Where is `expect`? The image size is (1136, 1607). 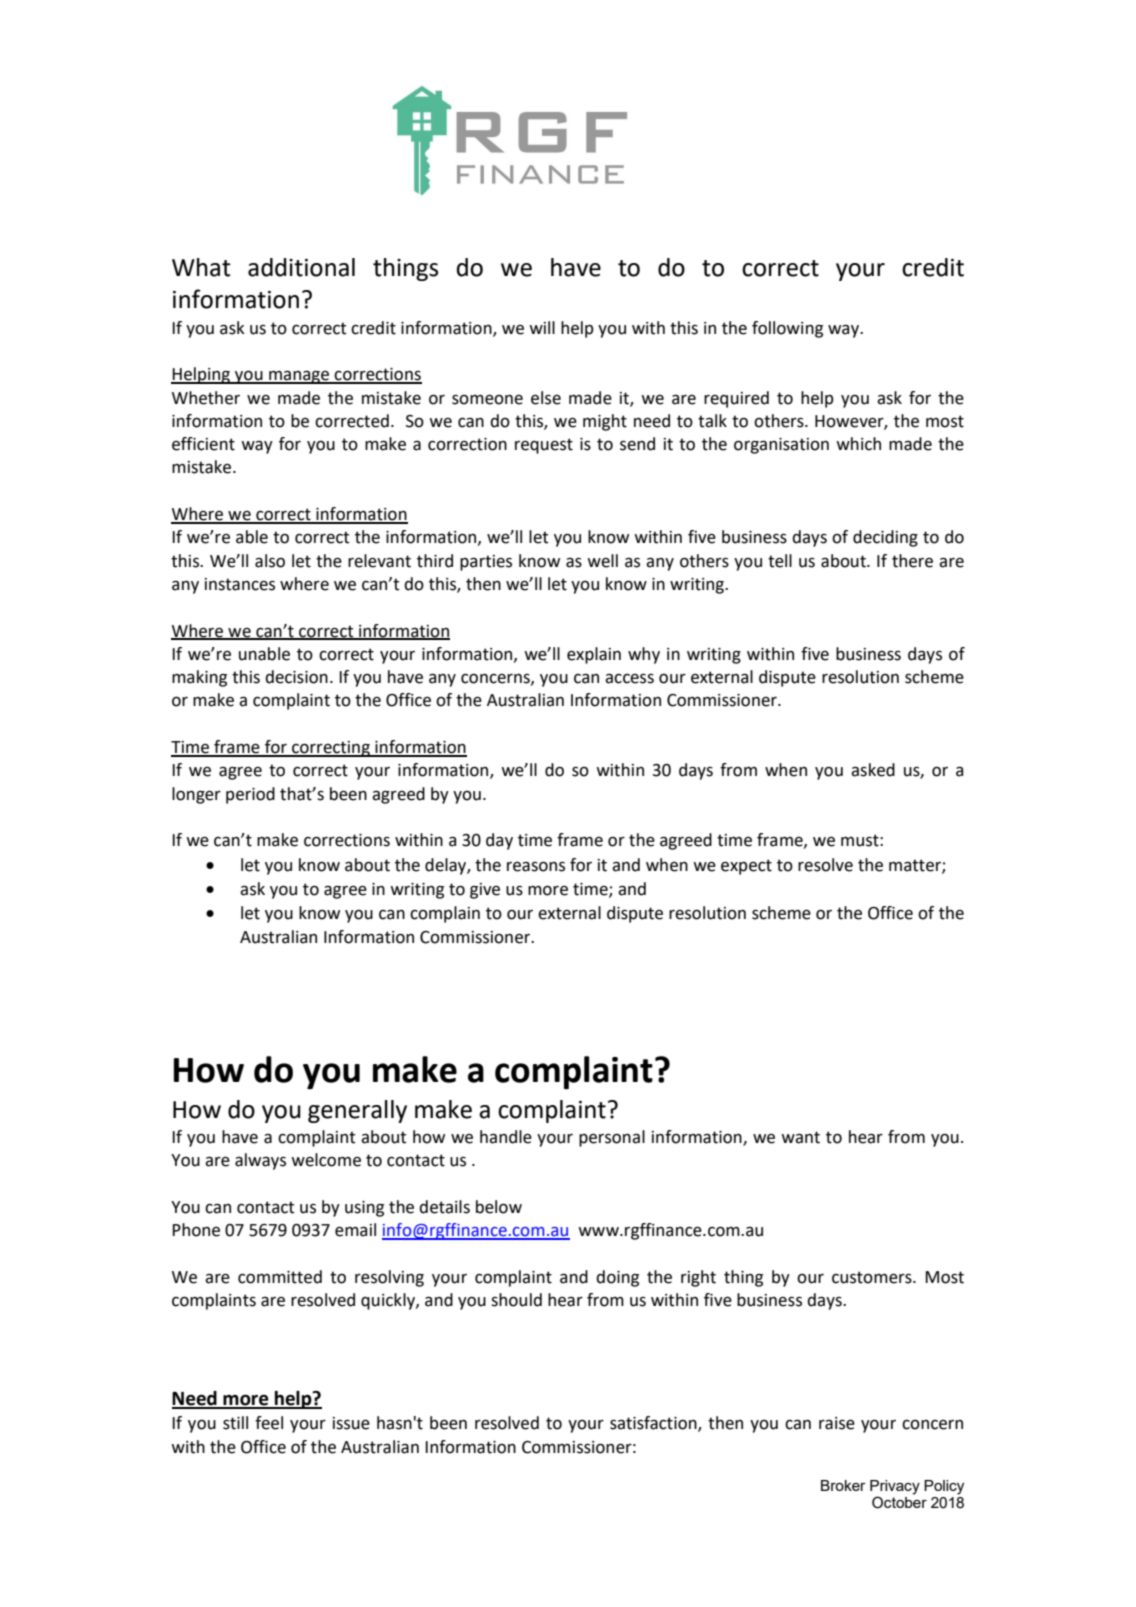 expect is located at coordinates (746, 867).
